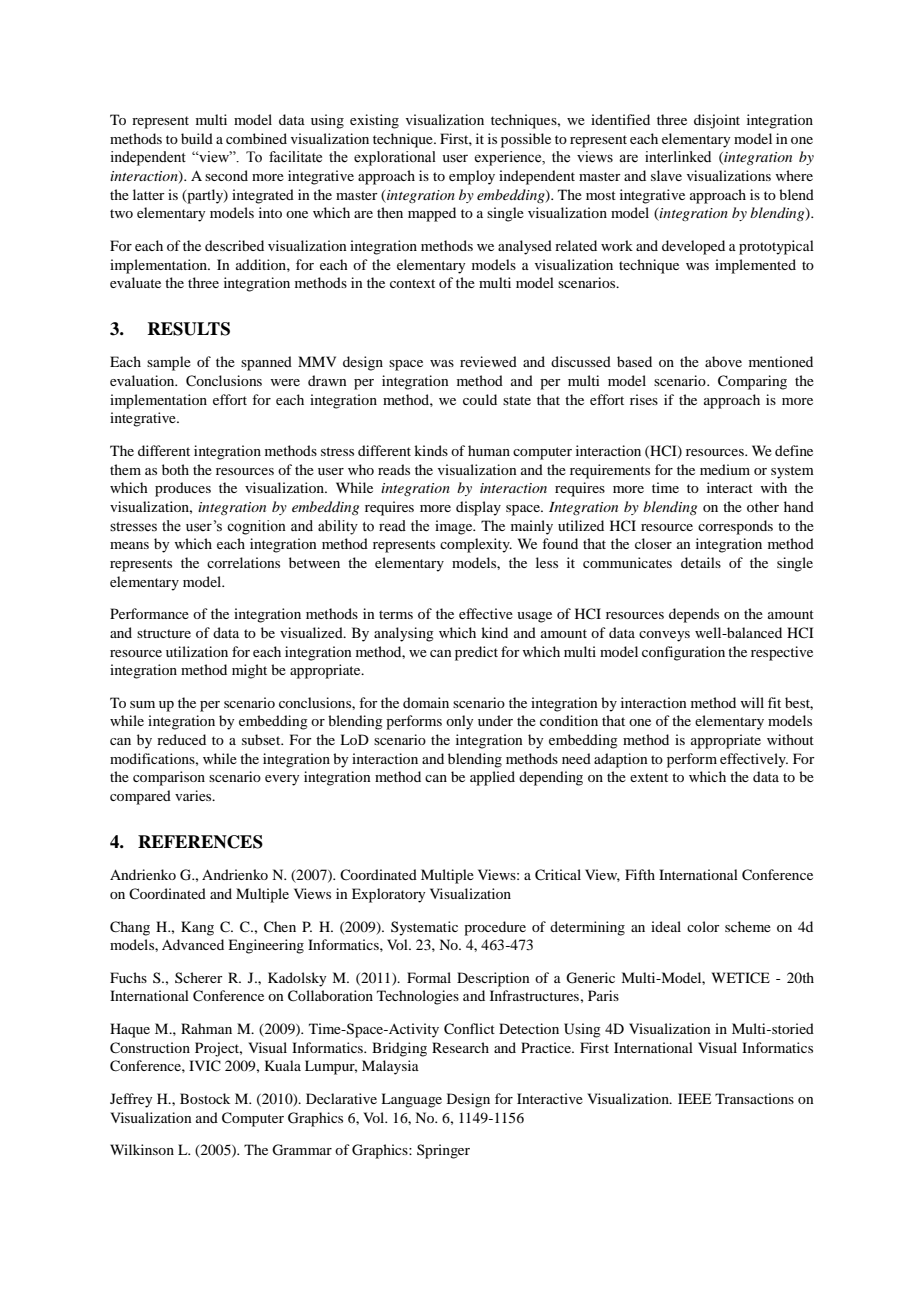  What do you see at coordinates (725, 469) in the document?
I see `medium` at bounding box center [725, 469].
